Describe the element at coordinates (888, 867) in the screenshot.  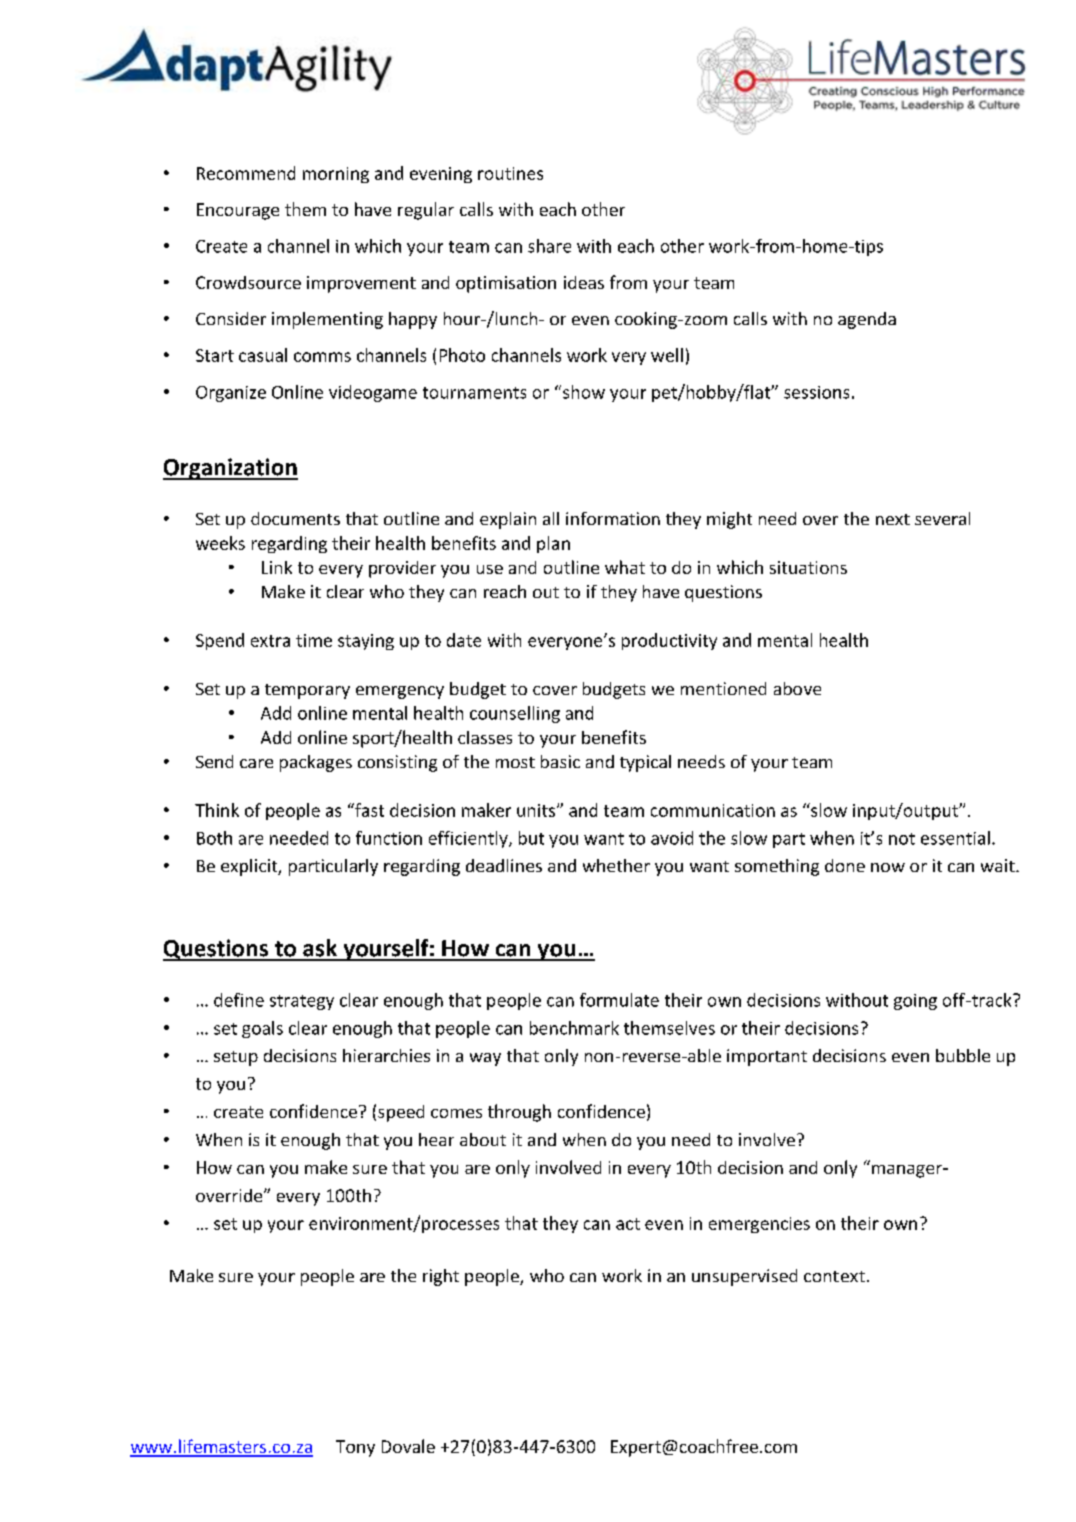
I see `now` at that location.
